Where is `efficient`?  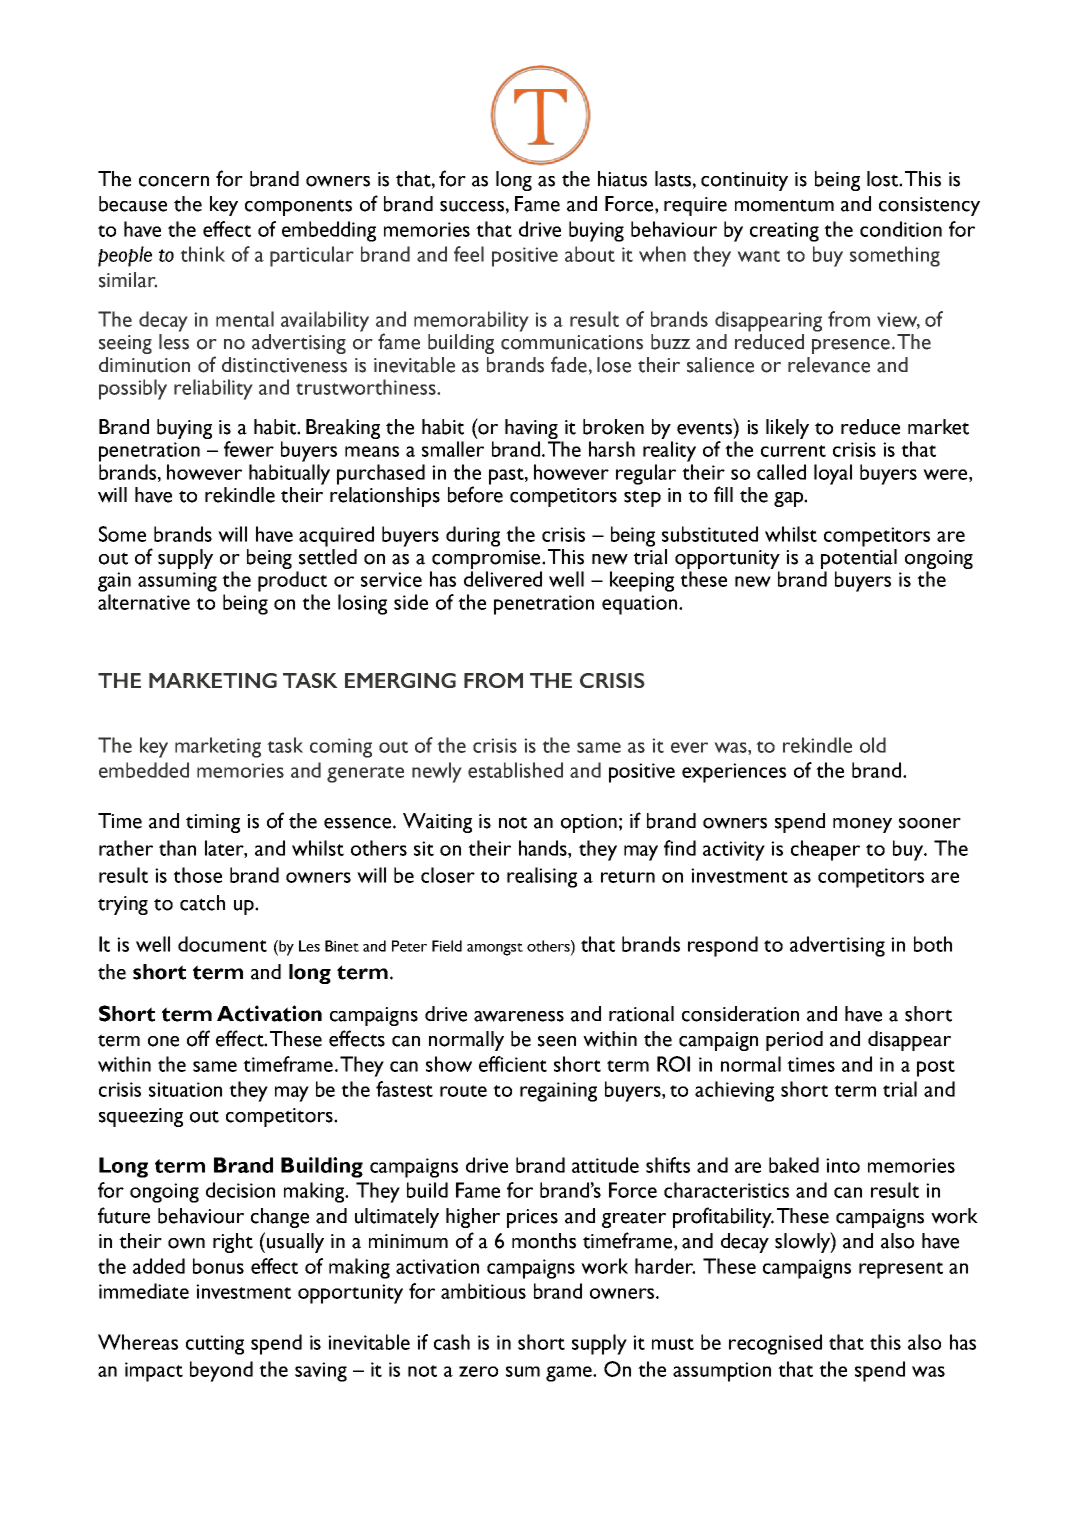 efficient is located at coordinates (513, 1064).
